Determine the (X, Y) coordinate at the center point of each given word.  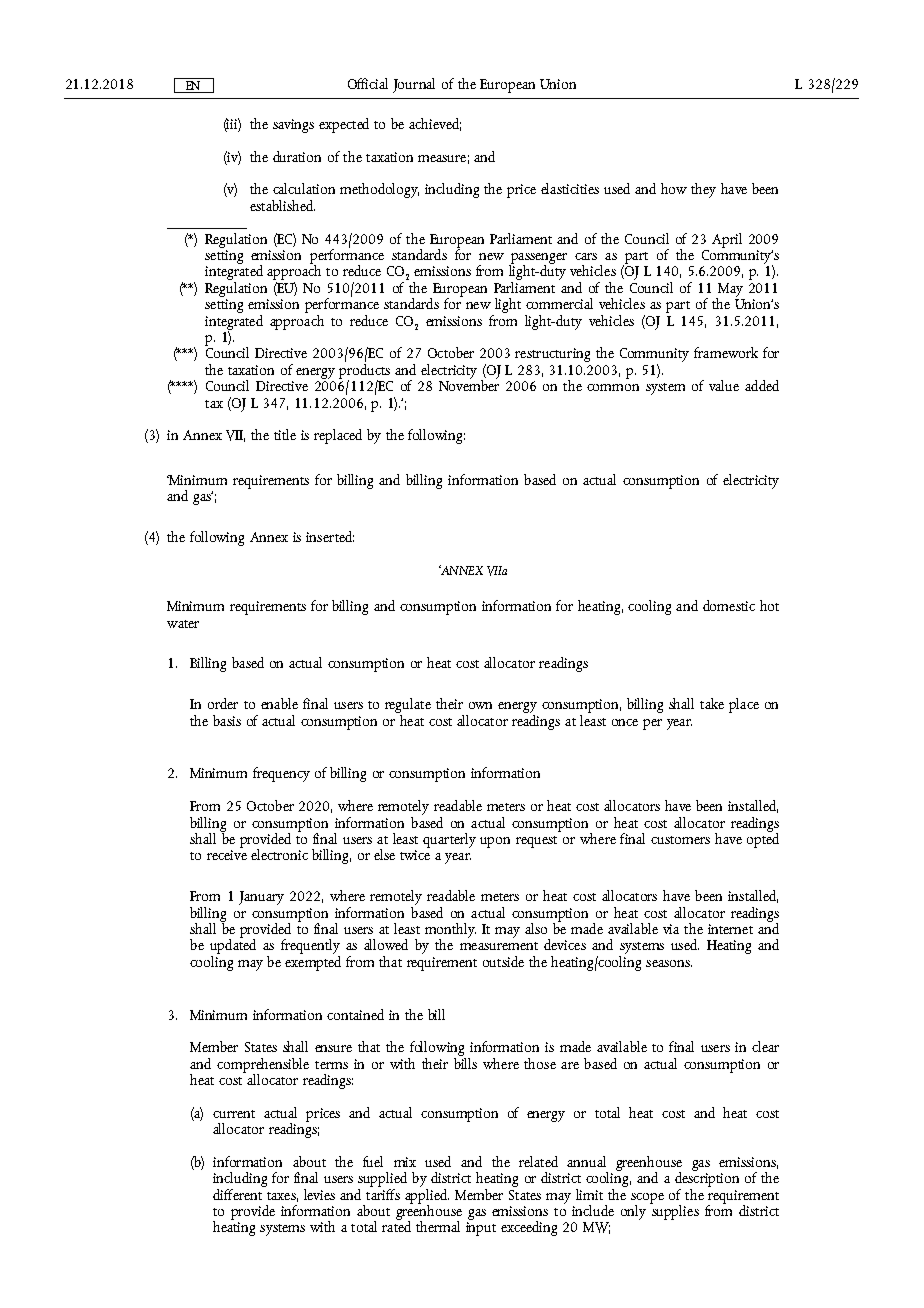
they (703, 190)
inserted (330, 536)
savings (293, 126)
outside (503, 961)
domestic (729, 605)
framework (726, 352)
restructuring (552, 355)
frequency (281, 774)
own (480, 705)
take (712, 703)
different (238, 1193)
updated (233, 946)
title (285, 434)
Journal (414, 85)
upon (495, 842)
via (671, 929)
